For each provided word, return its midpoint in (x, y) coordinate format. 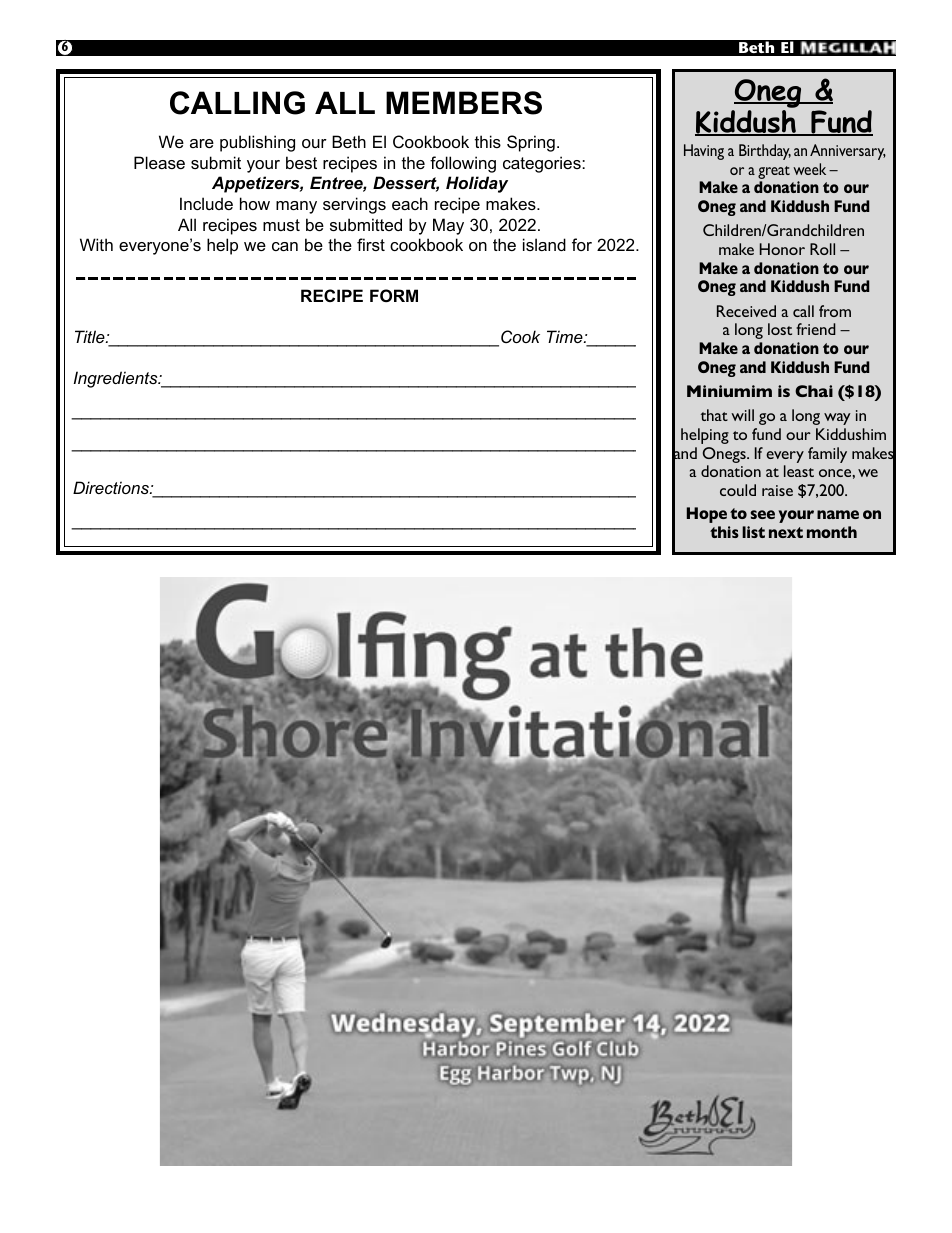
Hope (707, 515)
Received (746, 311)
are (202, 143)
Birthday (765, 152)
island (544, 244)
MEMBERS (464, 103)
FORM (394, 295)
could (738, 490)
